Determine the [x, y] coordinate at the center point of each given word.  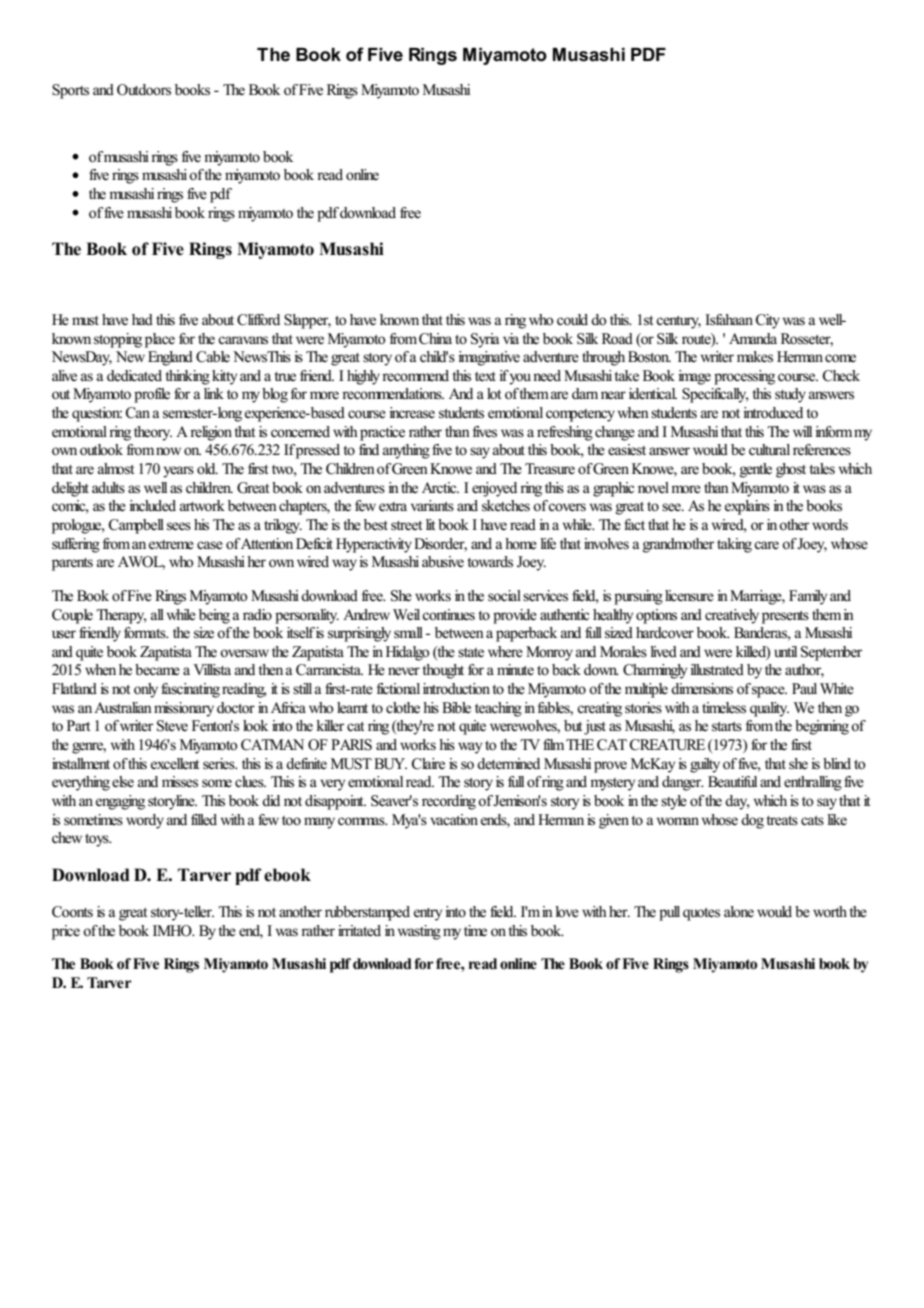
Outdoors [144, 90]
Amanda [753, 338]
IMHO [173, 931]
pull [669, 913]
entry [428, 914]
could [572, 319]
